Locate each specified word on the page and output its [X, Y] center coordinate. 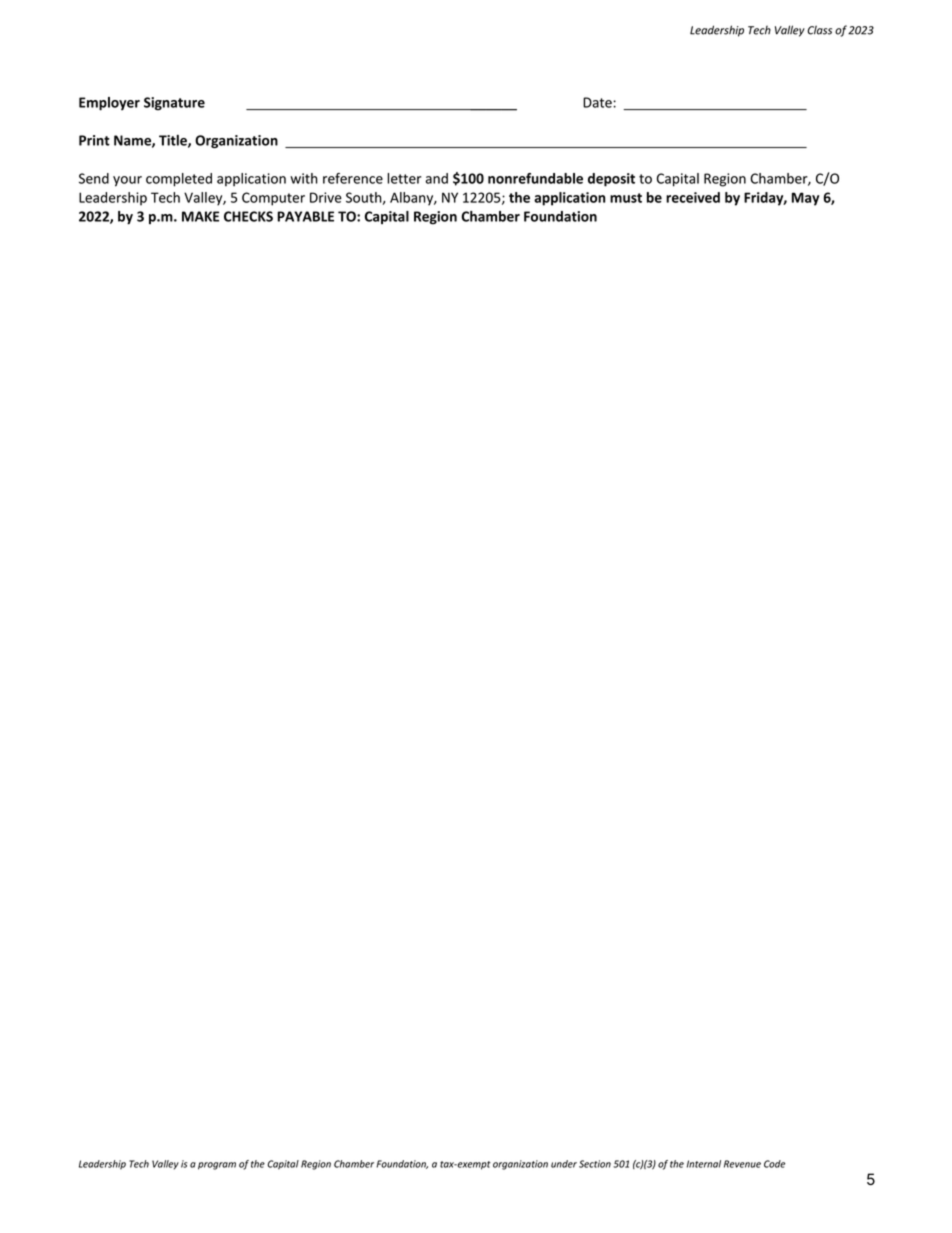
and [436, 178]
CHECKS [248, 216]
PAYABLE [305, 216]
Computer [273, 199]
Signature [174, 104]
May [805, 199]
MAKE [200, 216]
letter [404, 178]
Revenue [742, 1164]
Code [774, 1164]
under [564, 1164]
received [693, 197]
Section [595, 1164]
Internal [704, 1164]
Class [819, 30]
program [217, 1166]
